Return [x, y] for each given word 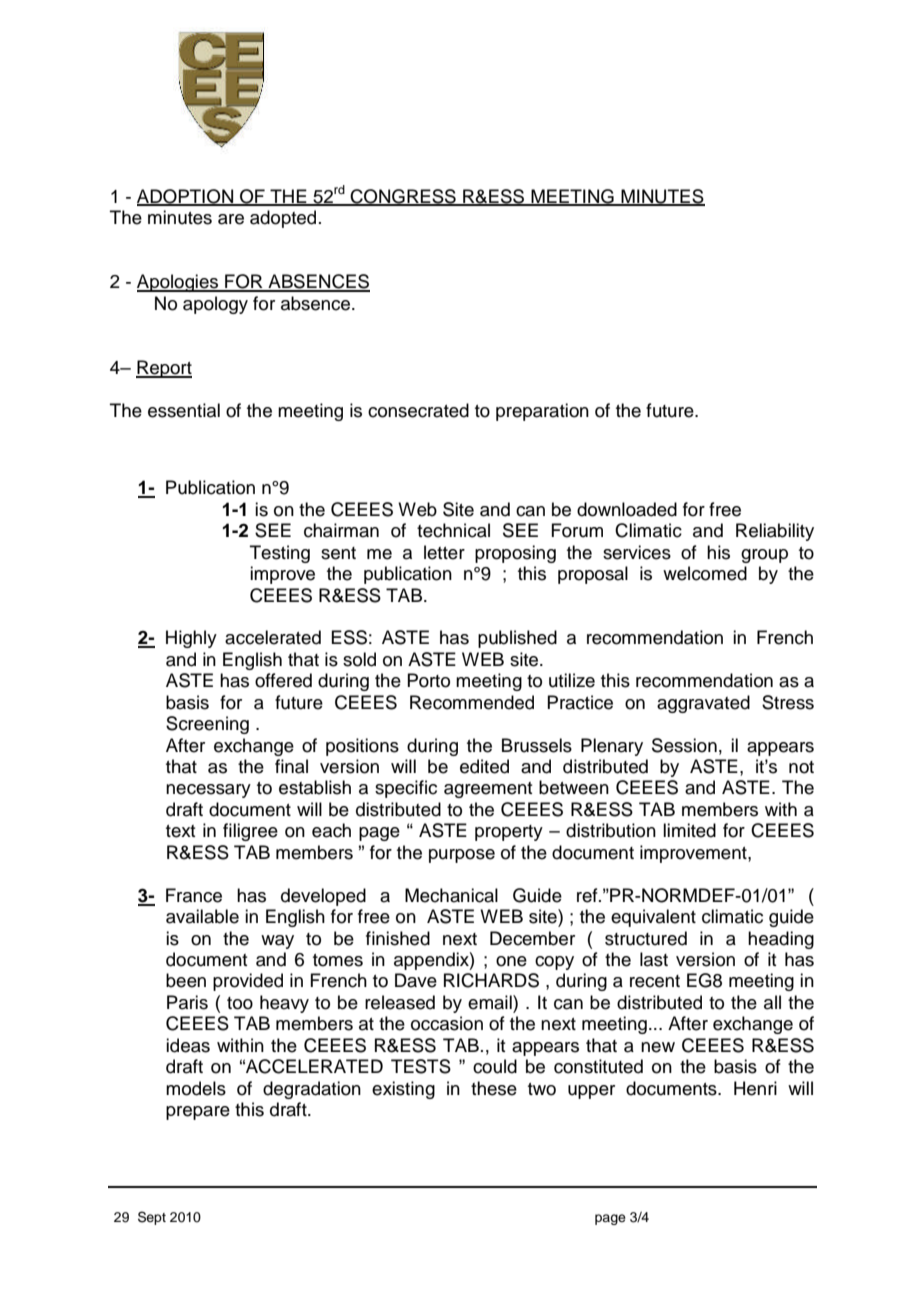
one [511, 961]
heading [781, 940]
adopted [283, 219]
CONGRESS [403, 197]
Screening [207, 725]
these [494, 1088]
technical [453, 530]
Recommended [472, 702]
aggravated [703, 704]
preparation [542, 412]
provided [248, 982]
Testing [280, 554]
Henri [755, 1088]
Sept [152, 1218]
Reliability [775, 532]
